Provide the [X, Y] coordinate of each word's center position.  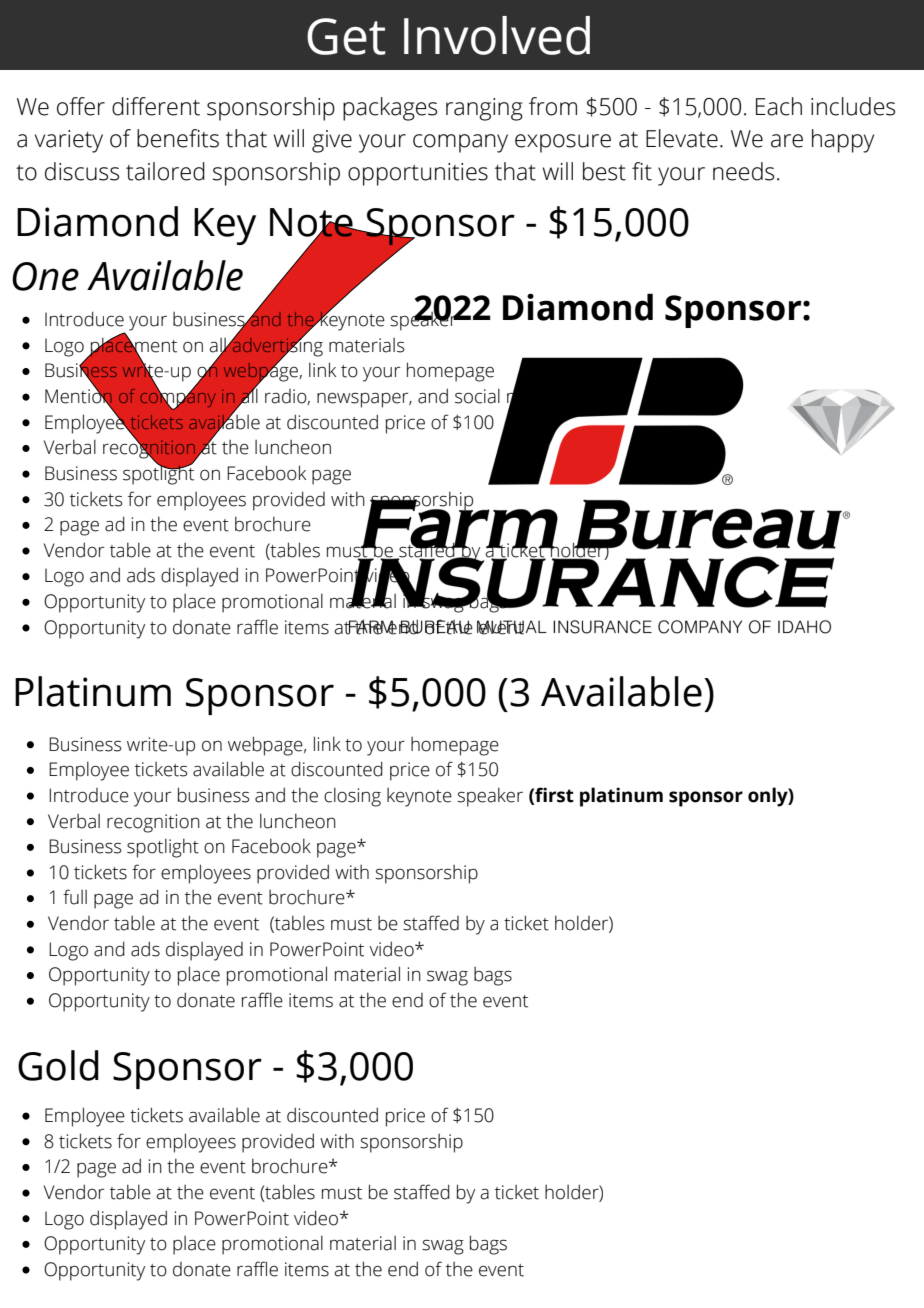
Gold [58, 1065]
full [75, 897]
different [156, 106]
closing [352, 797]
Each [779, 106]
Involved [497, 35]
